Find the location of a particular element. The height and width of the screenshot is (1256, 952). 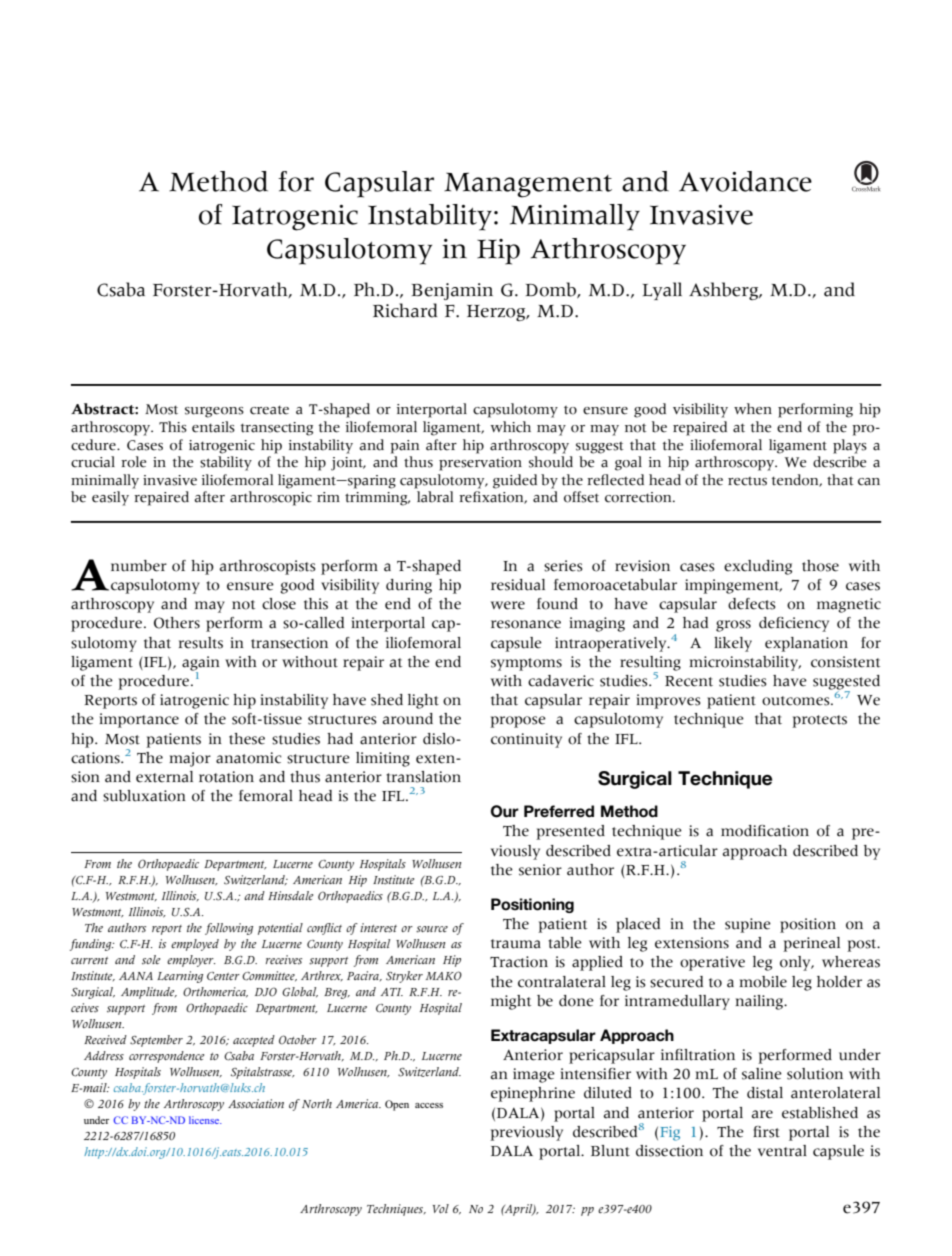

excluding is located at coordinates (758, 567).
